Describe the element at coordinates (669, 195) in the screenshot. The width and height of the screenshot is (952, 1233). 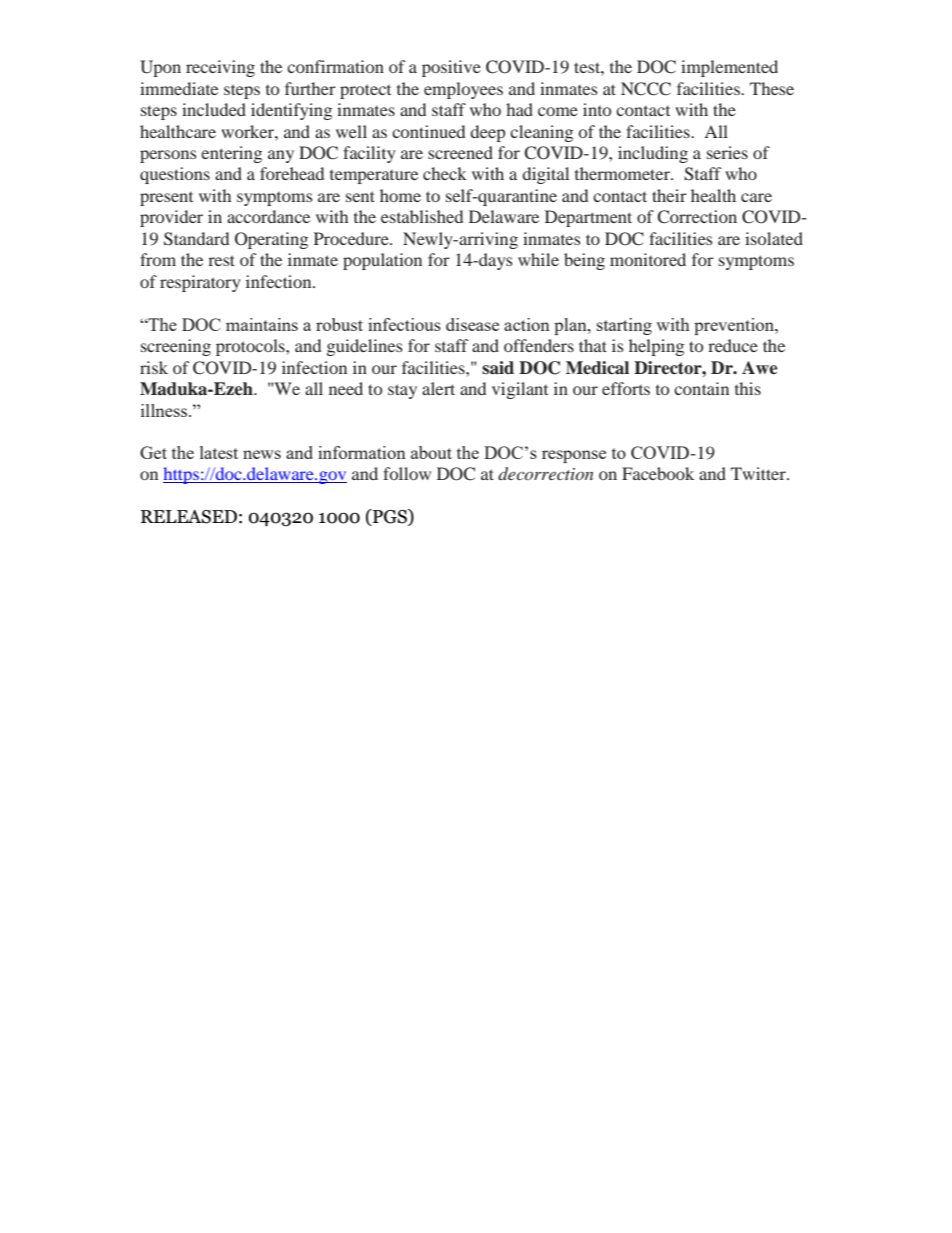
I see `their` at that location.
